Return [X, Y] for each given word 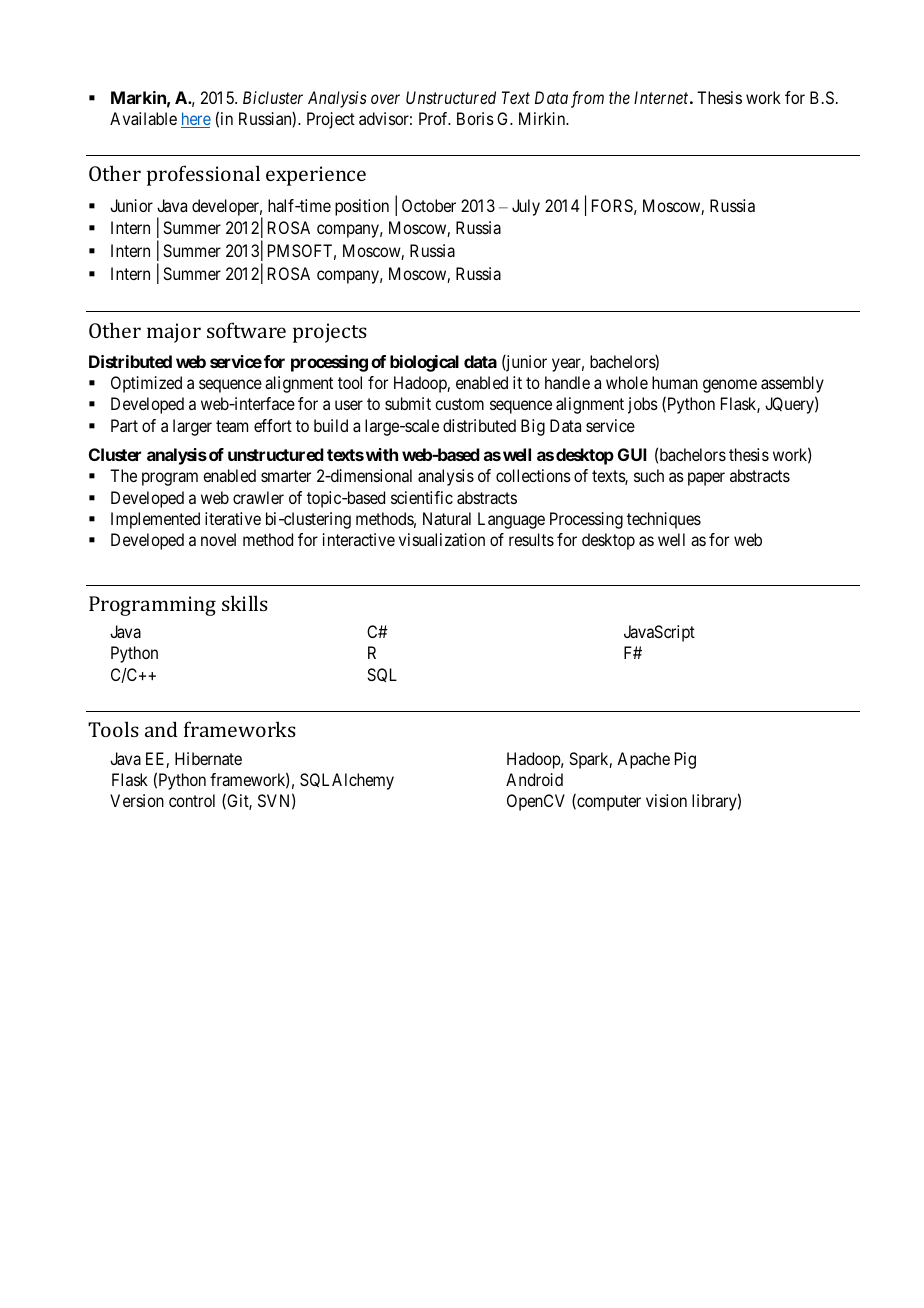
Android [534, 779]
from [587, 99]
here [196, 120]
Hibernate [208, 758]
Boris [475, 118]
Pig [685, 760]
